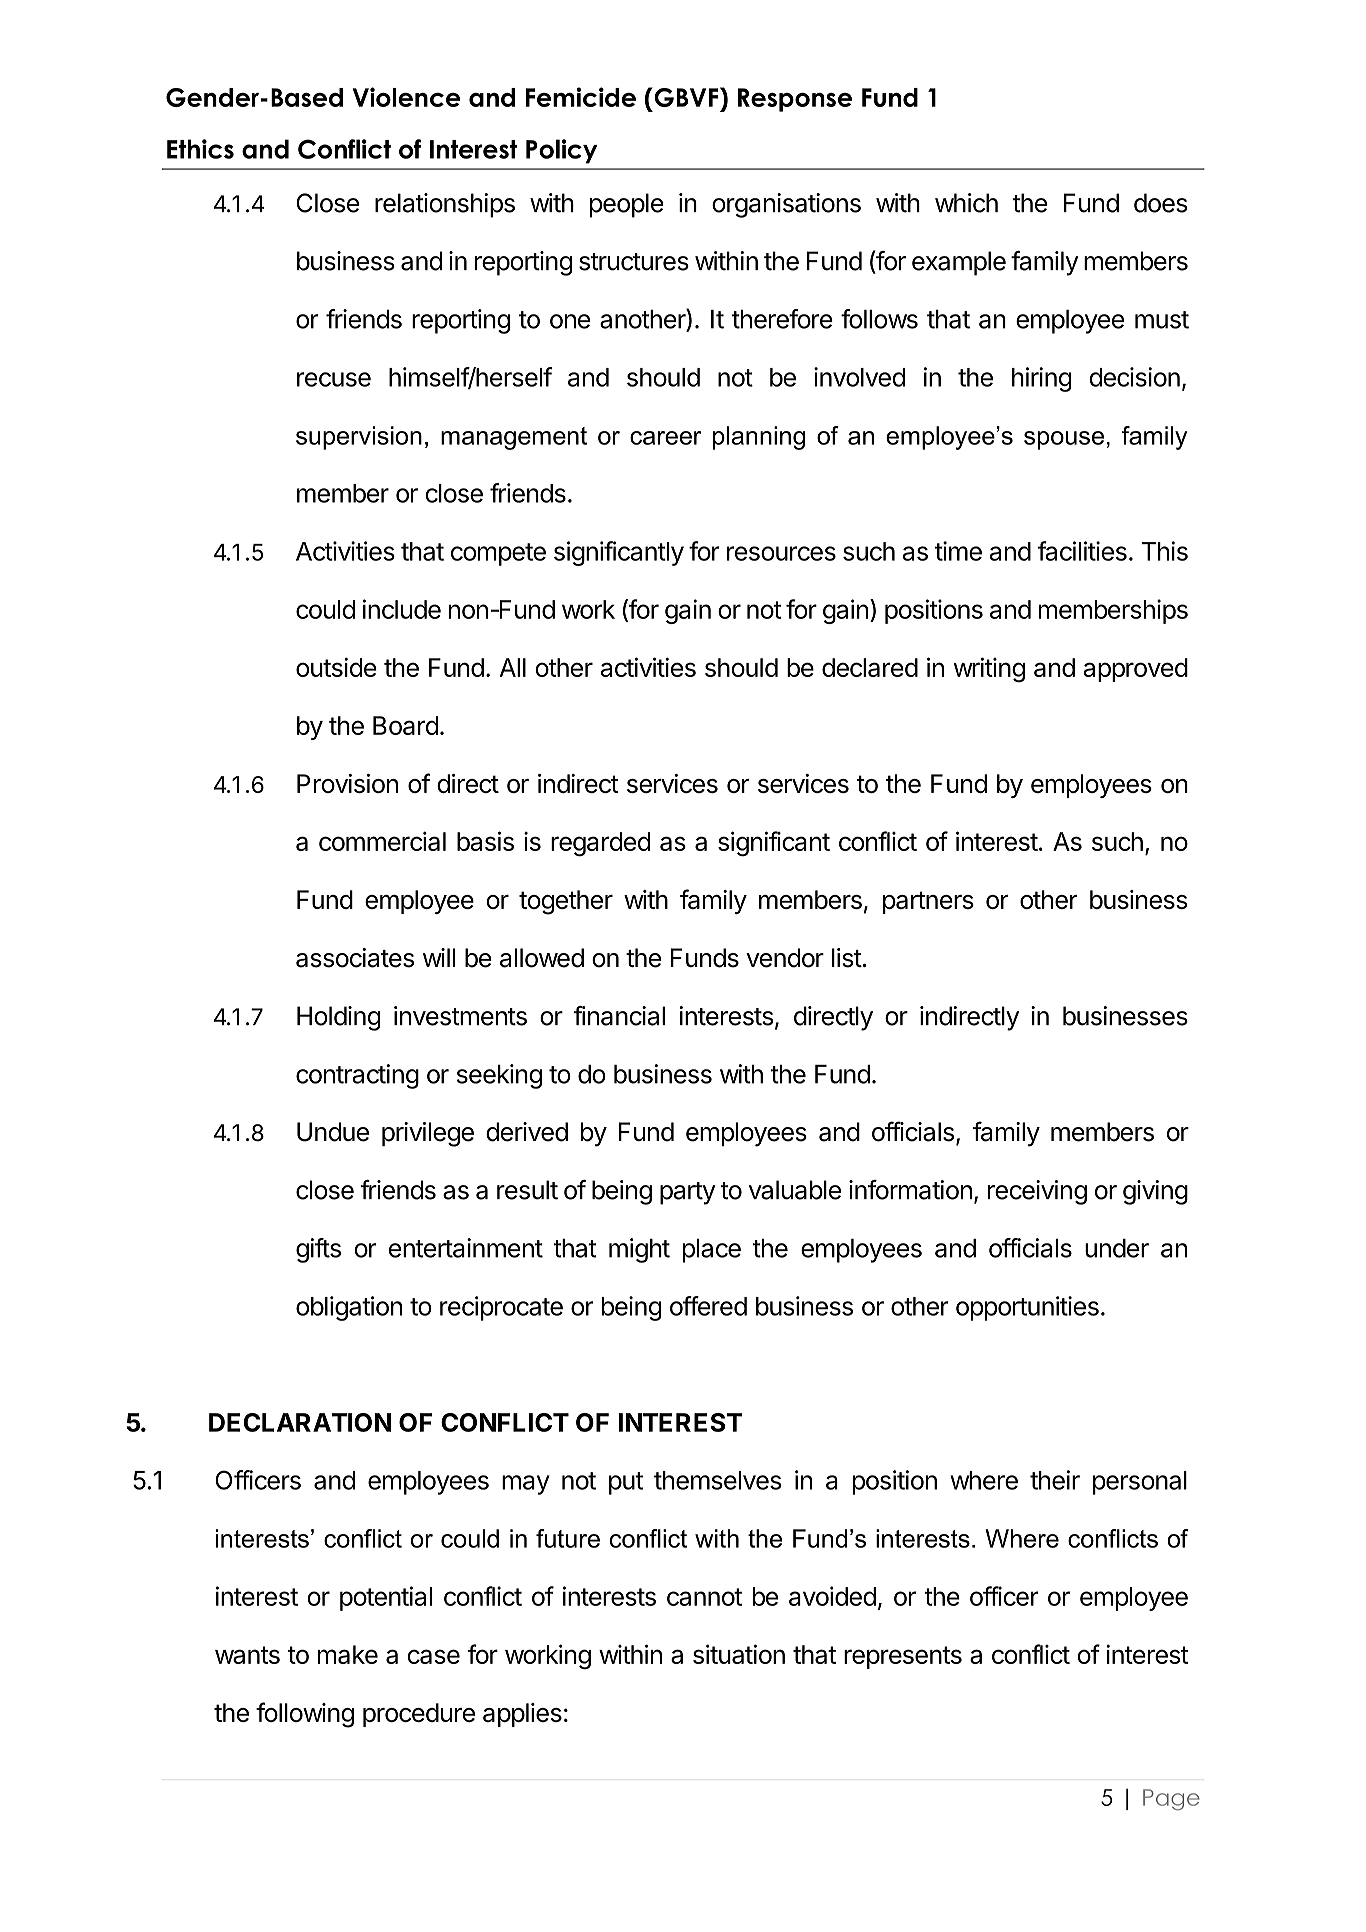 The height and width of the image is (1932, 1366). What do you see at coordinates (966, 203) in the image?
I see `which` at bounding box center [966, 203].
